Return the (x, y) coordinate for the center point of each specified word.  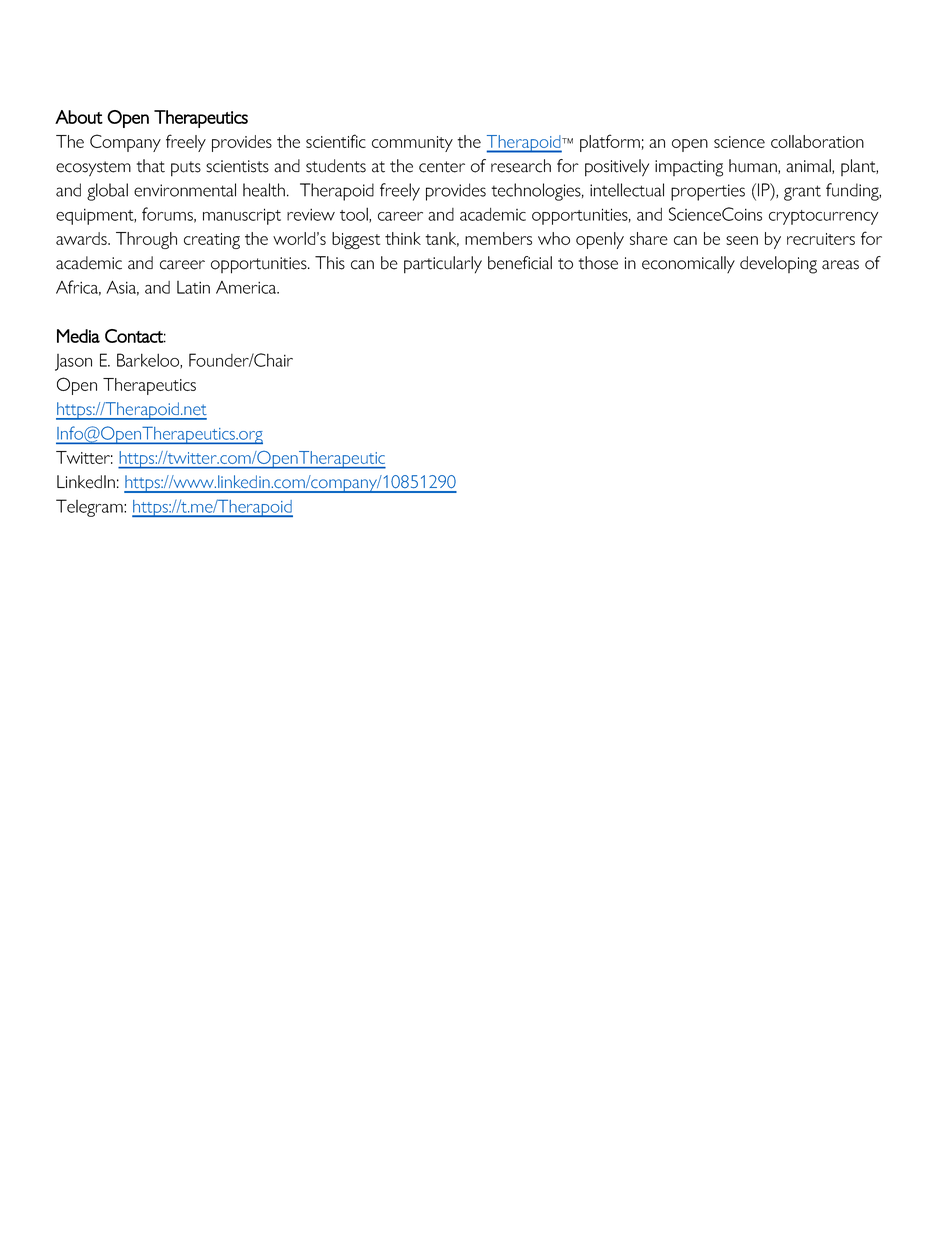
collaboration (817, 141)
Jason (73, 362)
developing (778, 265)
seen (742, 240)
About (79, 117)
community (412, 144)
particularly (443, 265)
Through (146, 240)
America (247, 287)
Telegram (90, 508)
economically (688, 264)
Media (78, 336)
